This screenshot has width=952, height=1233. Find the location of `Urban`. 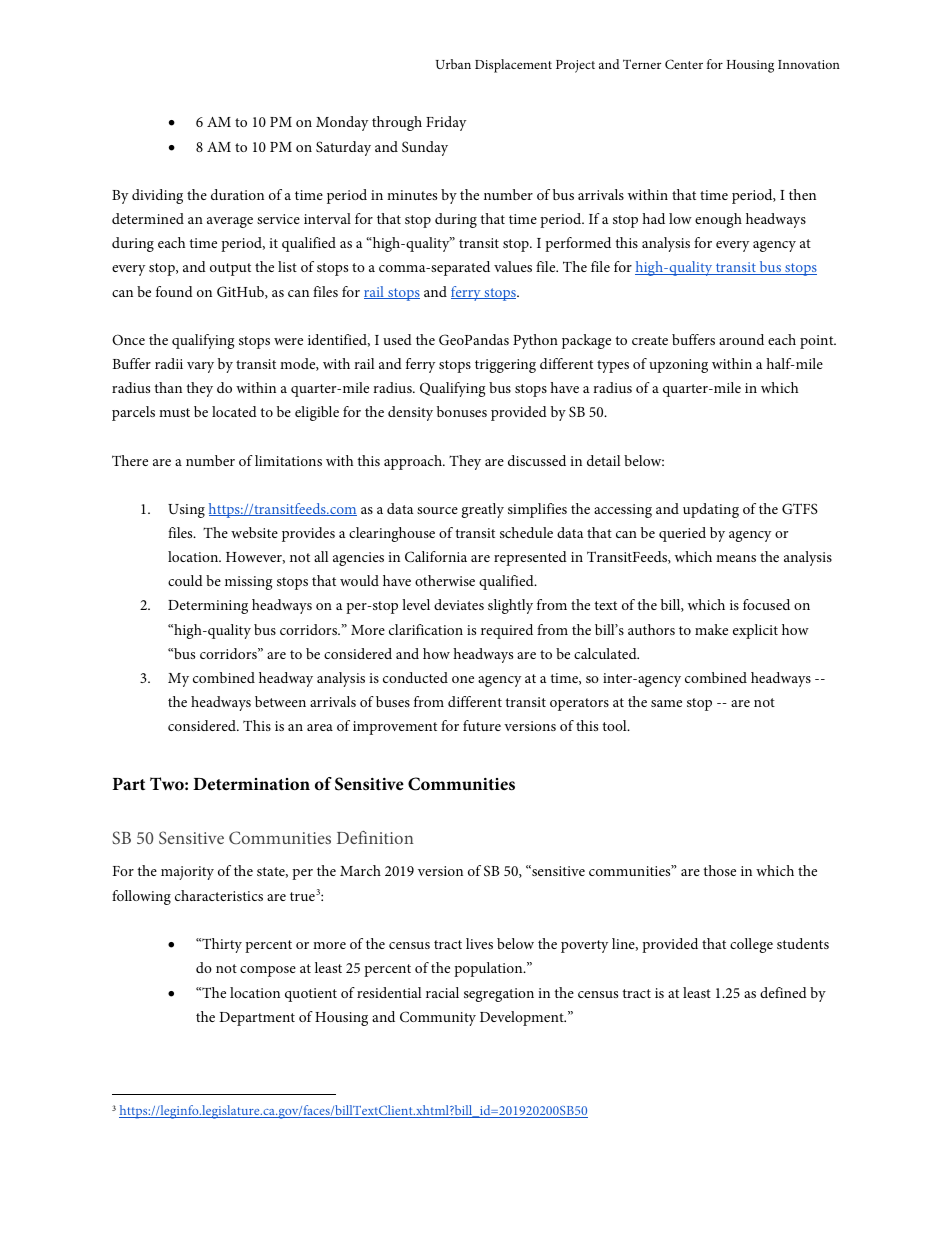

Urban is located at coordinates (453, 64).
